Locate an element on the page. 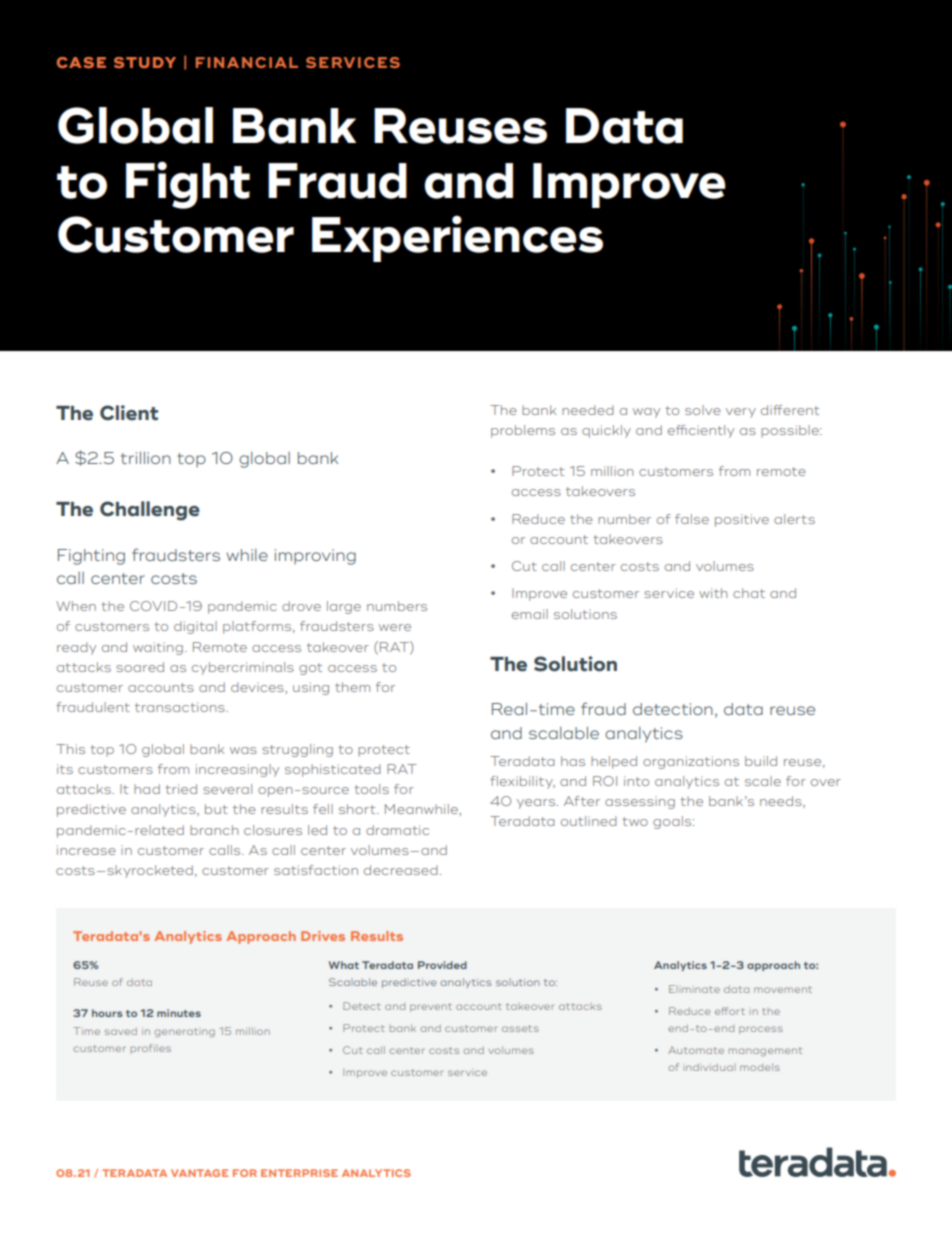 The height and width of the page is (1233, 952). FINANCIAL is located at coordinates (247, 62).
